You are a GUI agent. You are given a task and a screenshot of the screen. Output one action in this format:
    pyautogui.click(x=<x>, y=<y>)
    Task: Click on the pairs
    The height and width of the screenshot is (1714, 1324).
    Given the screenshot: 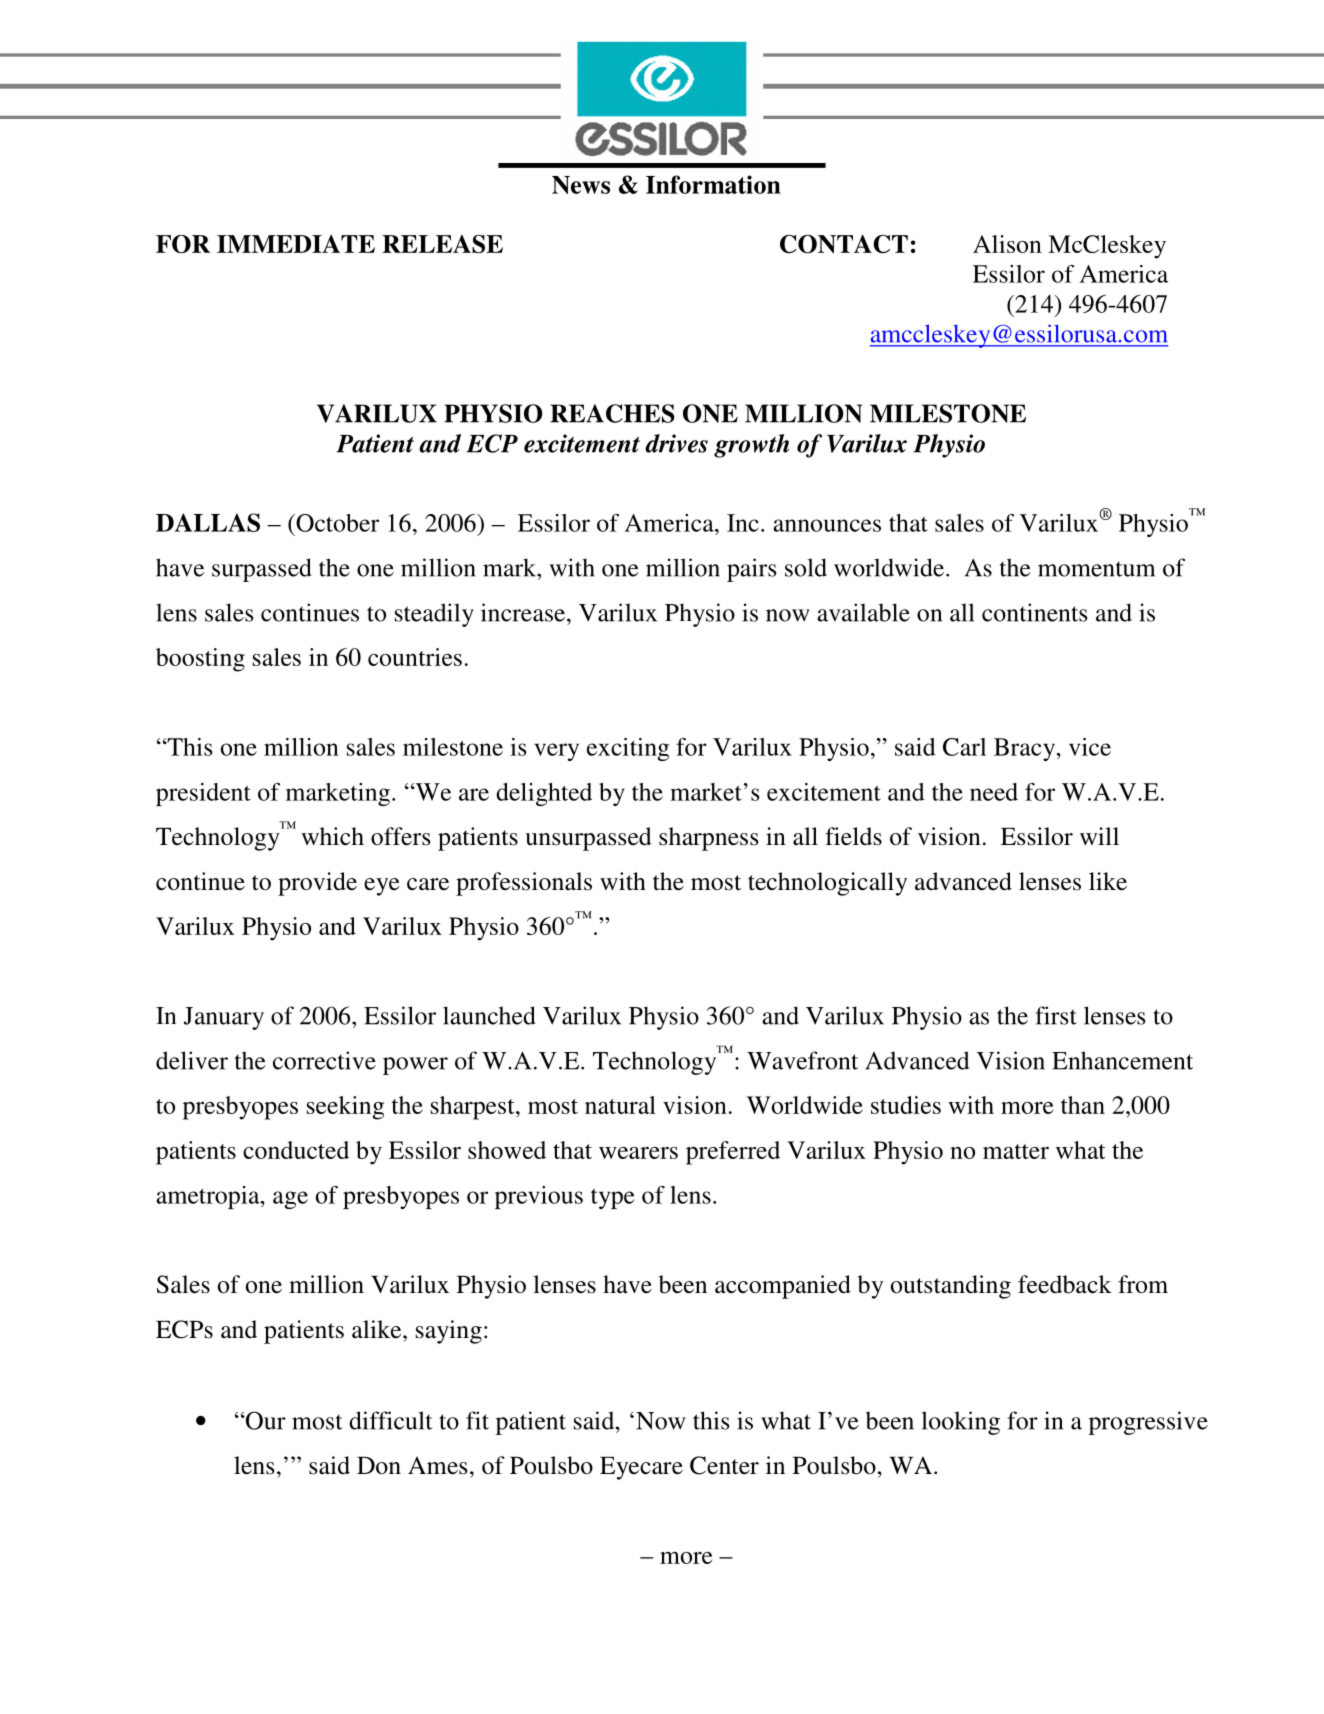 What is the action you would take?
    pyautogui.click(x=751, y=570)
